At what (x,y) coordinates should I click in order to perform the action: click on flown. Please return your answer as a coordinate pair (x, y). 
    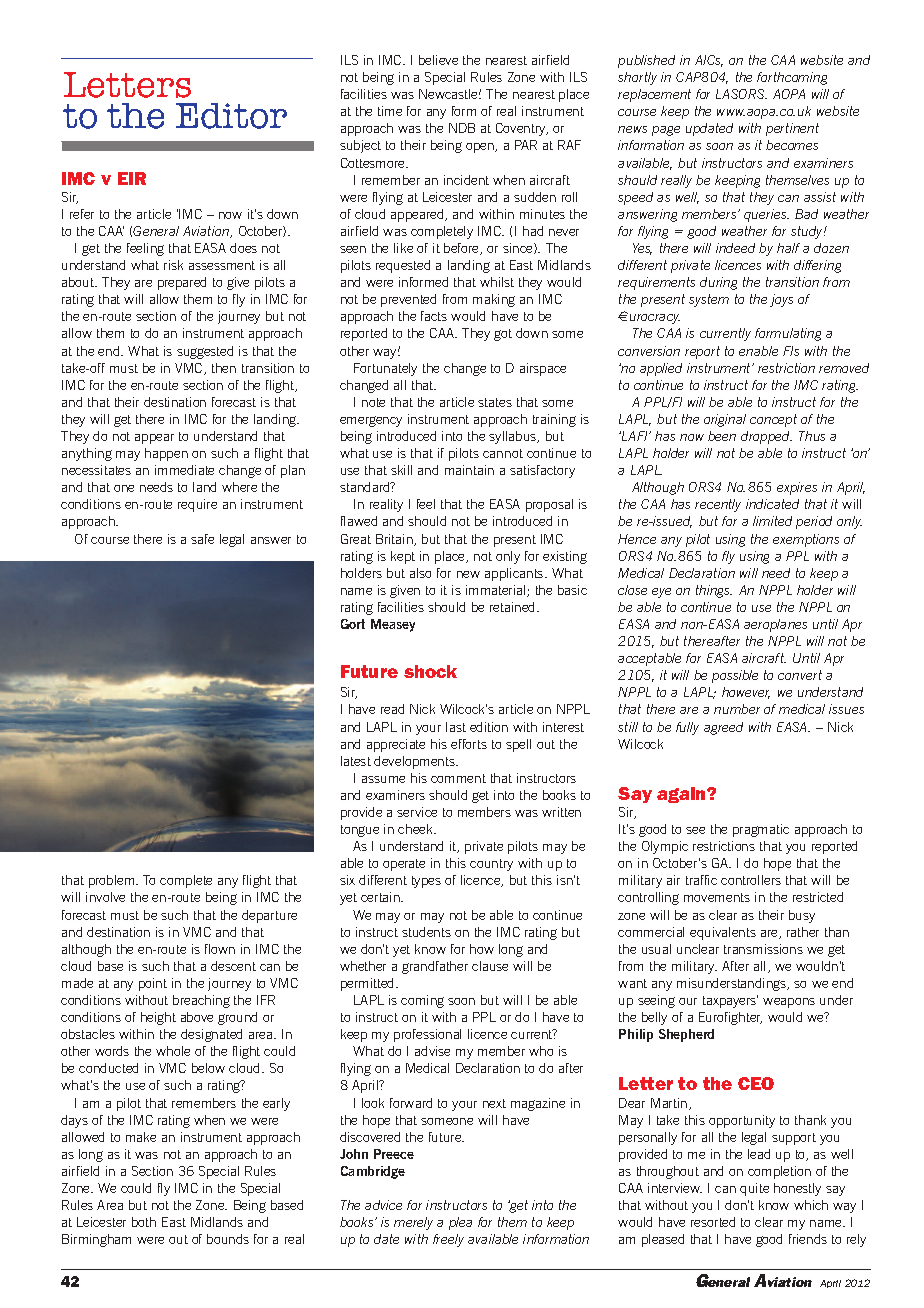
    Looking at the image, I should click on (220, 949).
